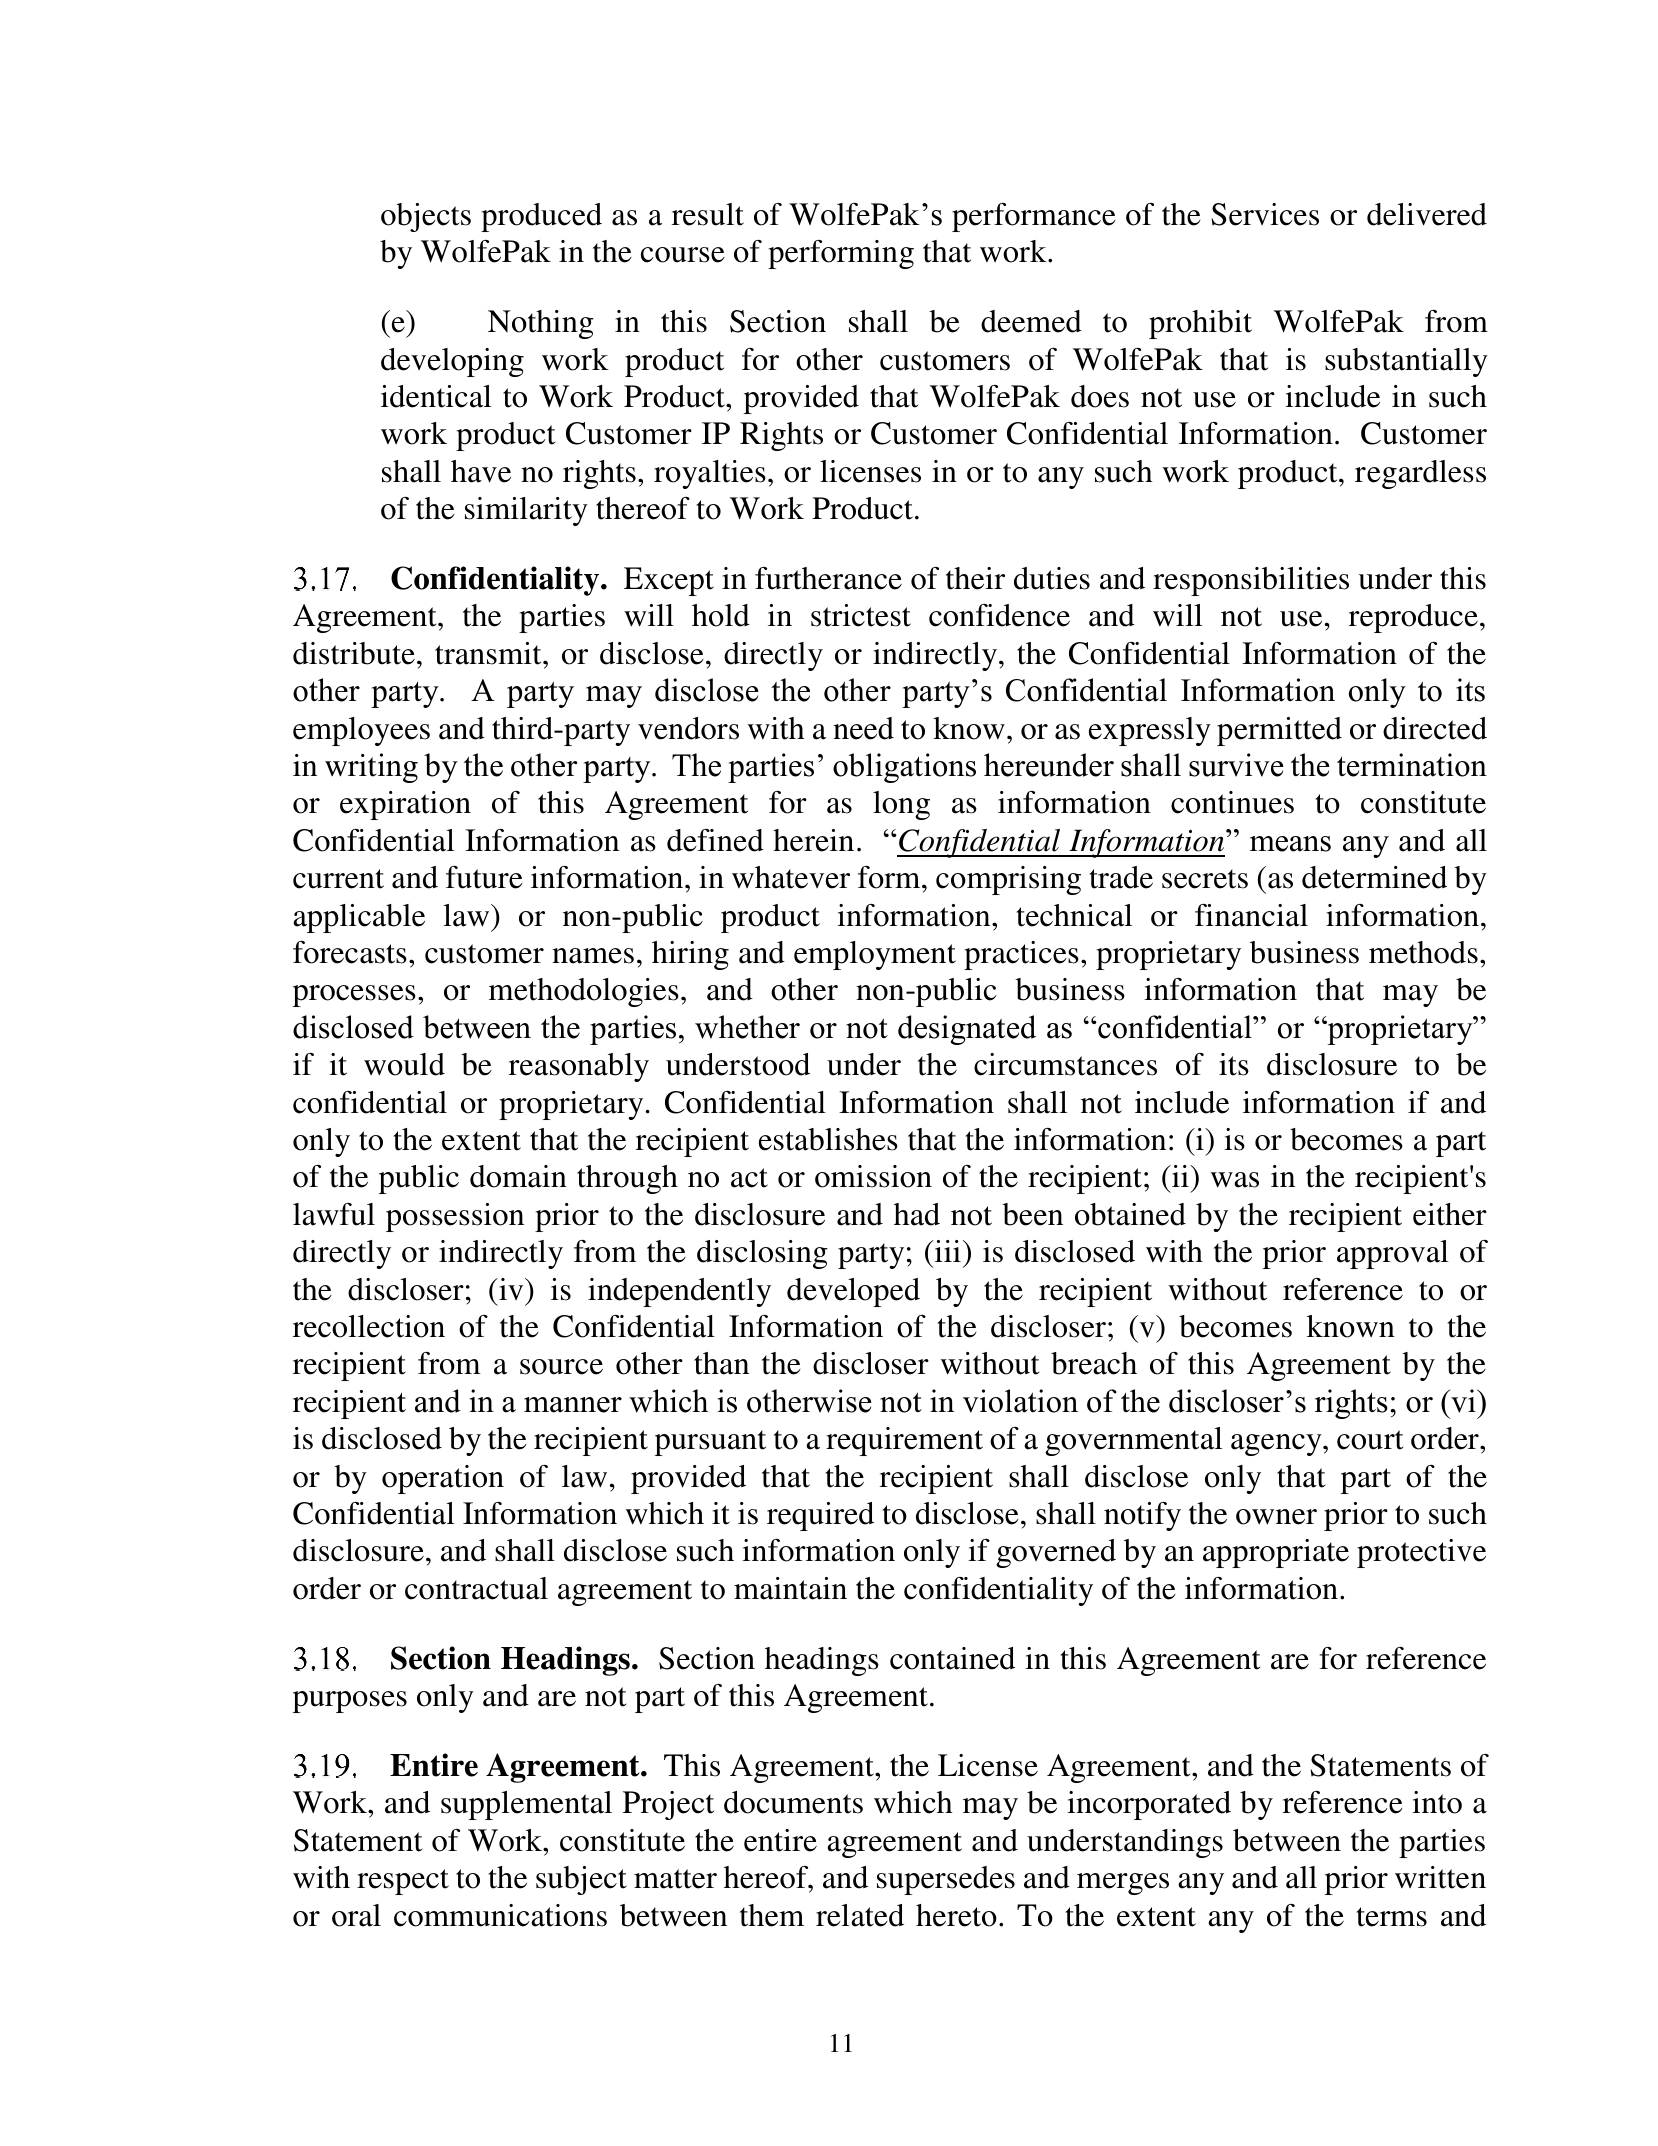  What do you see at coordinates (946, 1880) in the image?
I see `supersedes` at bounding box center [946, 1880].
